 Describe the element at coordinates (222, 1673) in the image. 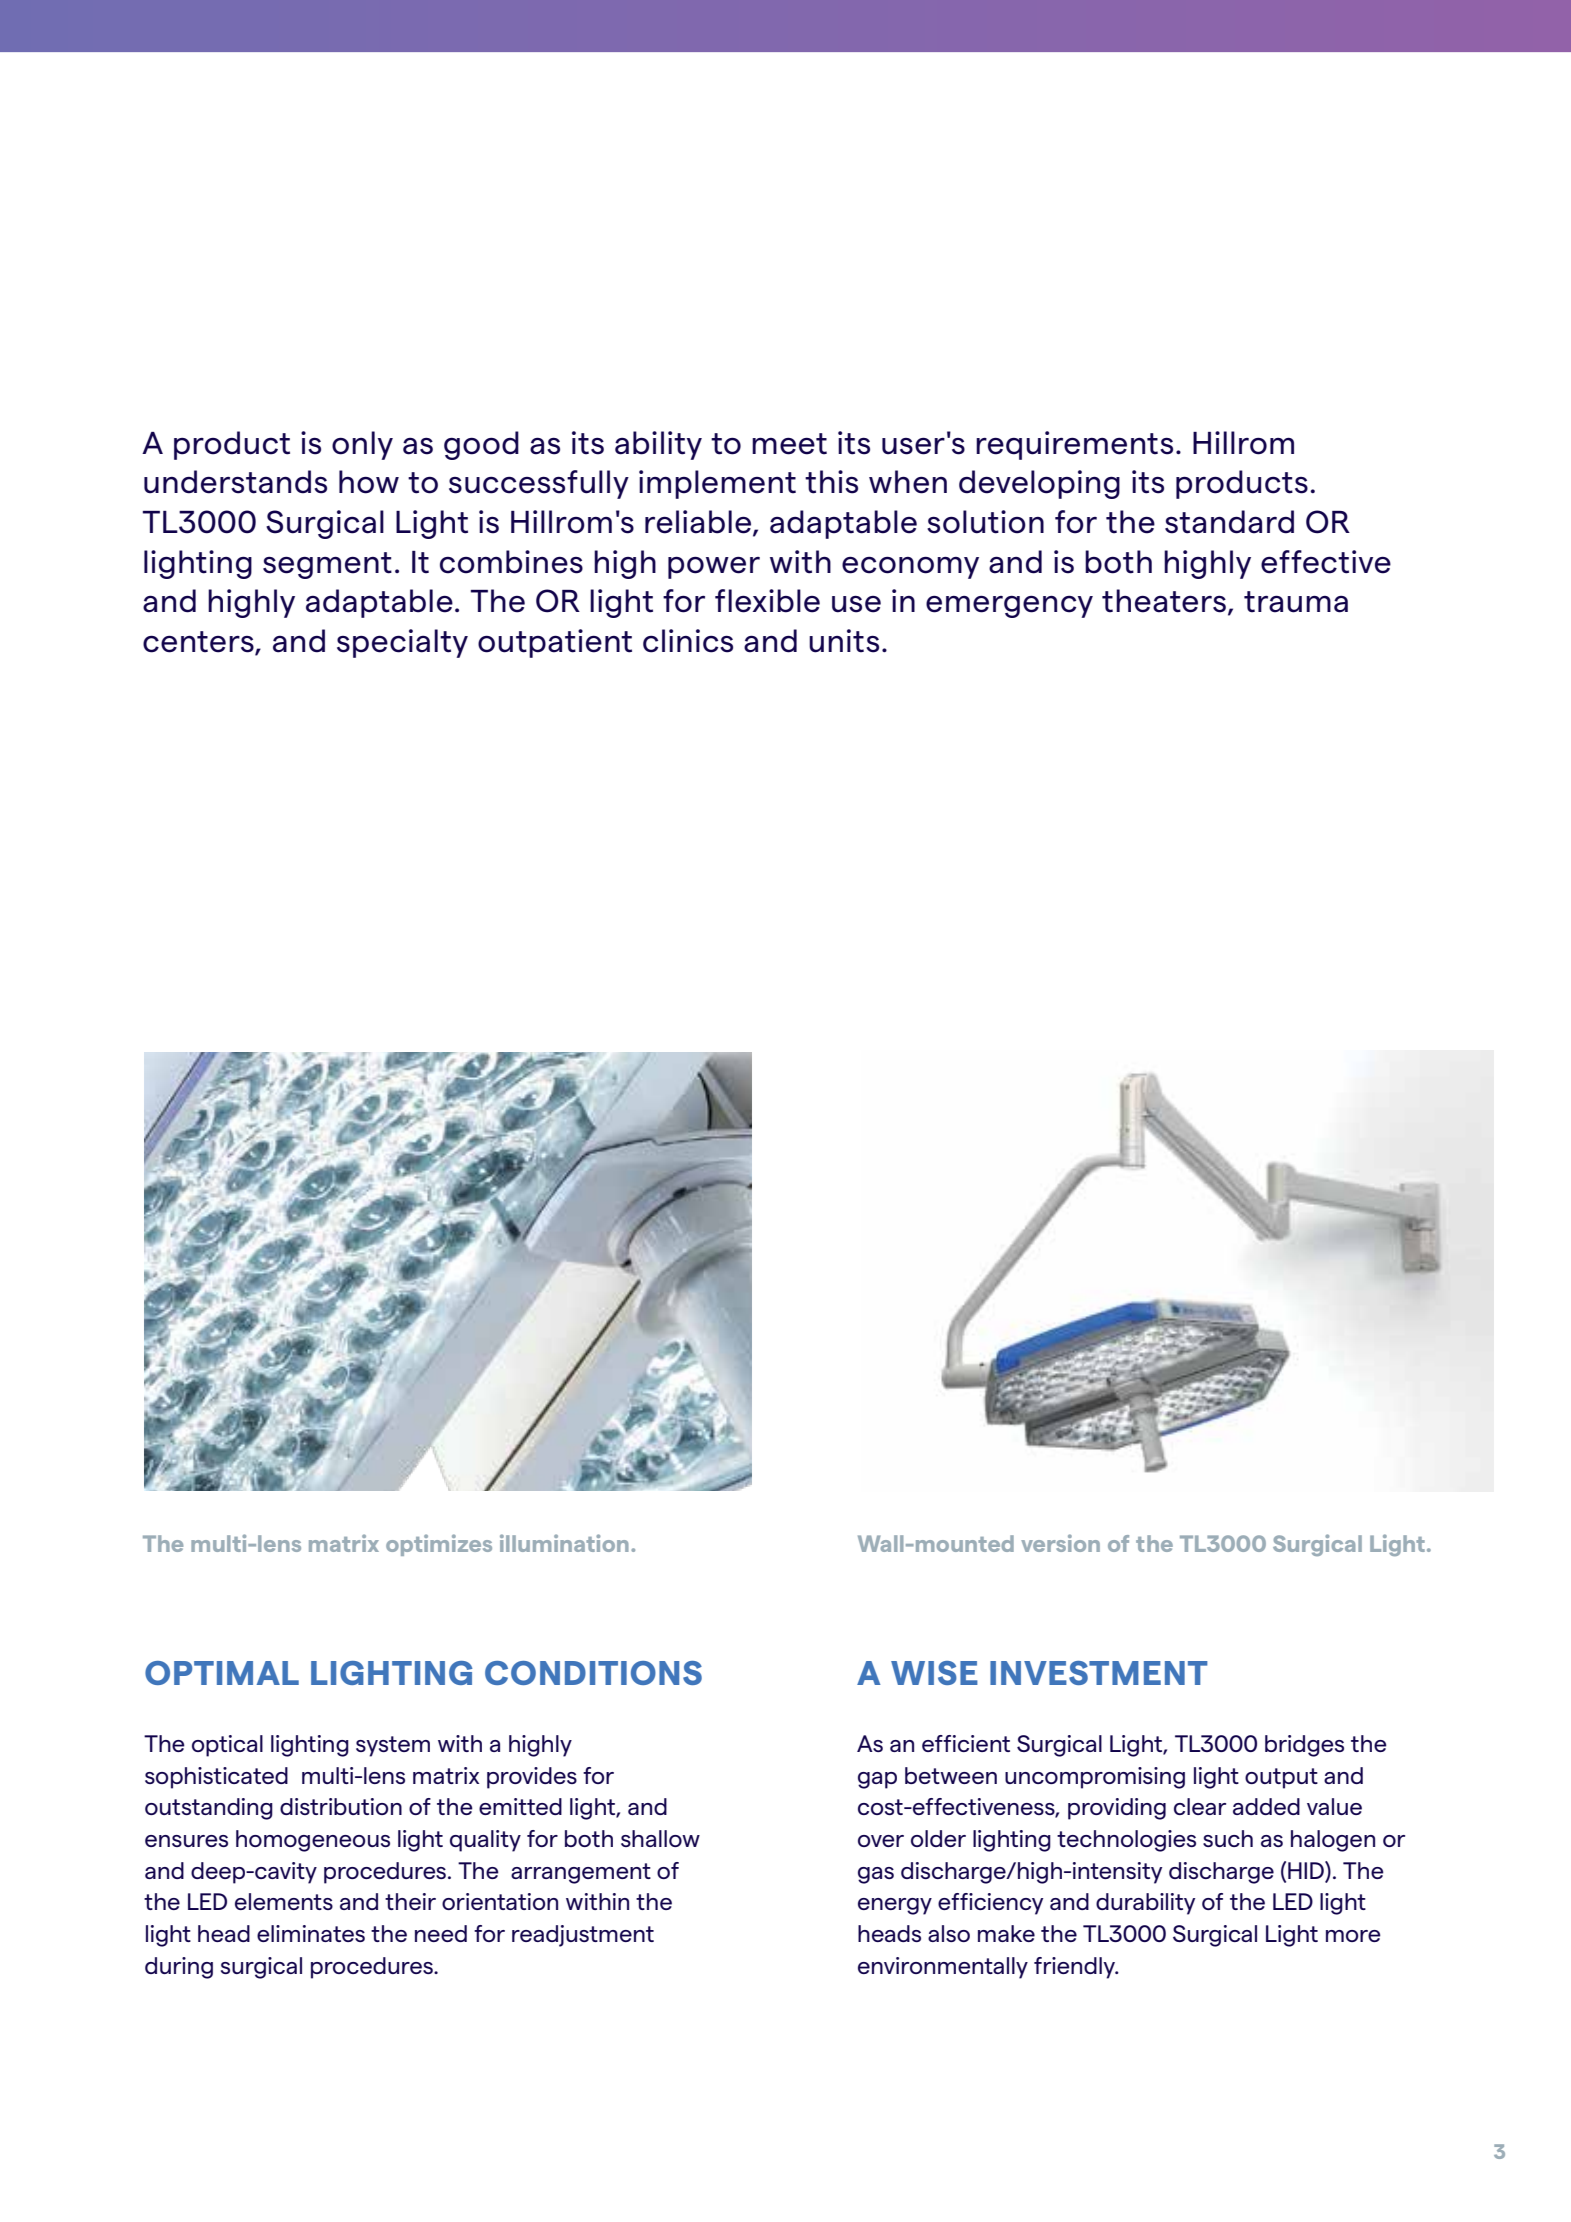

I see `OPTIMAL` at that location.
